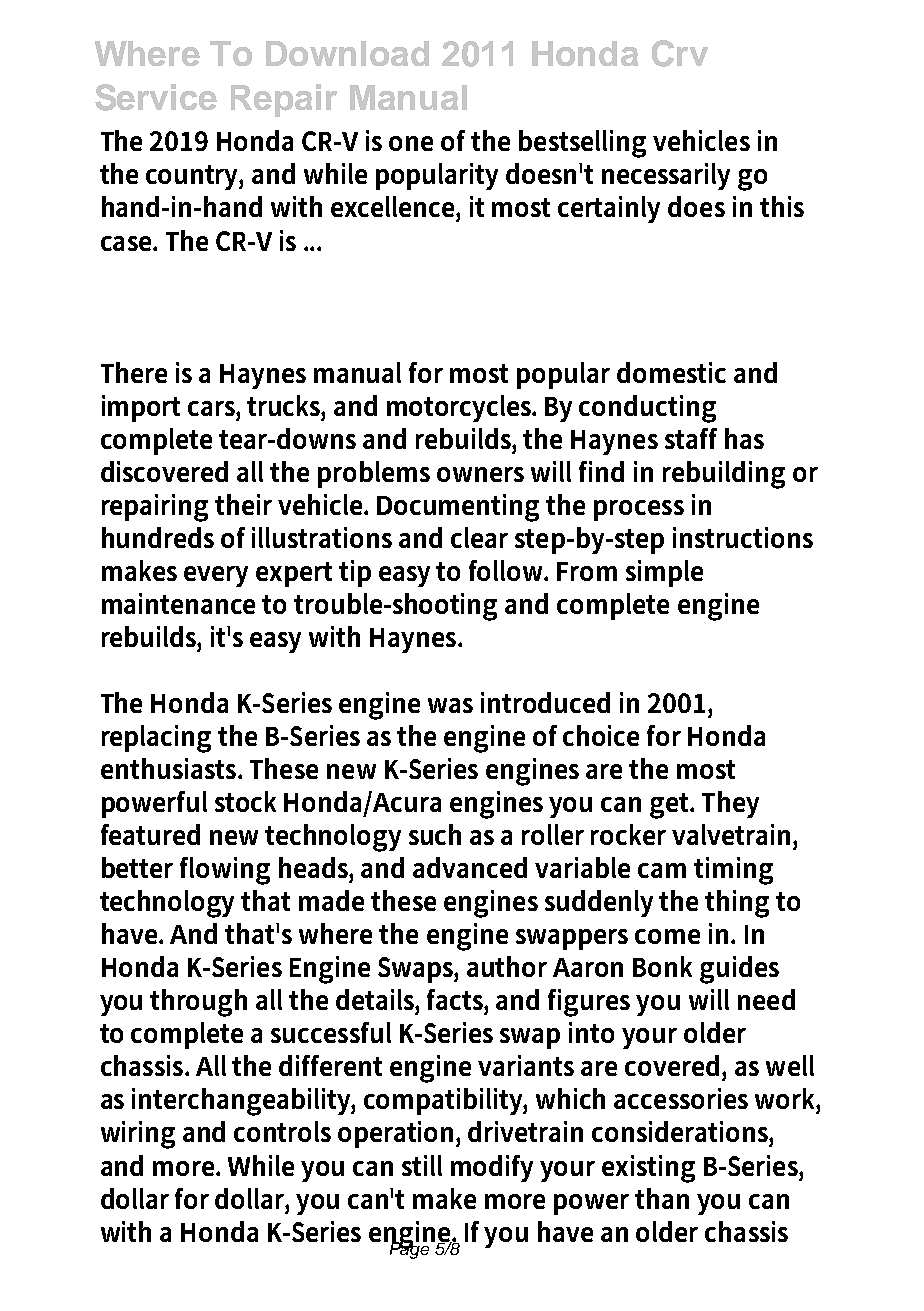 Image resolution: width=924 pixels, height=1311 pixels. Describe the element at coordinates (479, 537) in the image. I see `clear` at that location.
